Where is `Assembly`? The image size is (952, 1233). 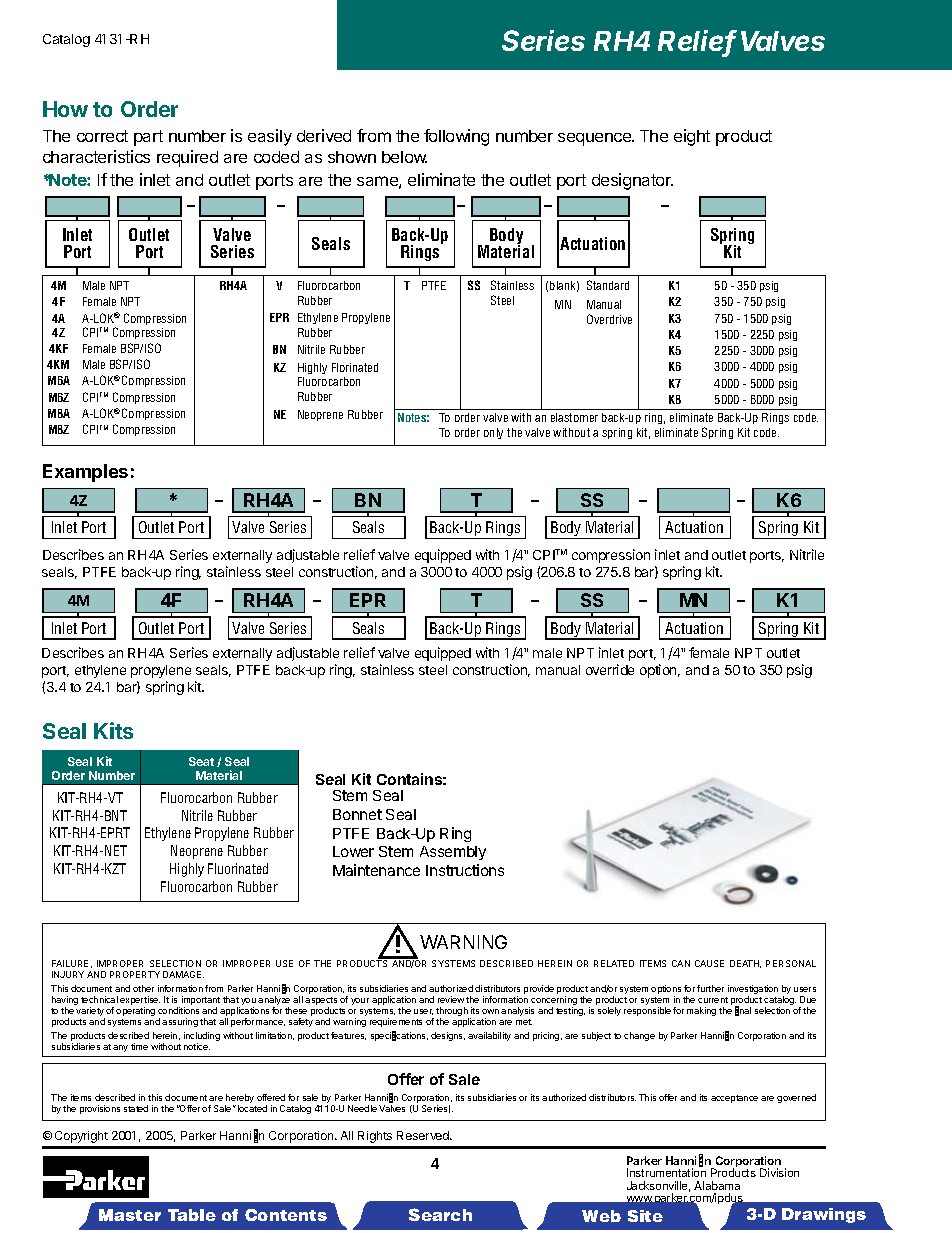 Assembly is located at coordinates (453, 853).
